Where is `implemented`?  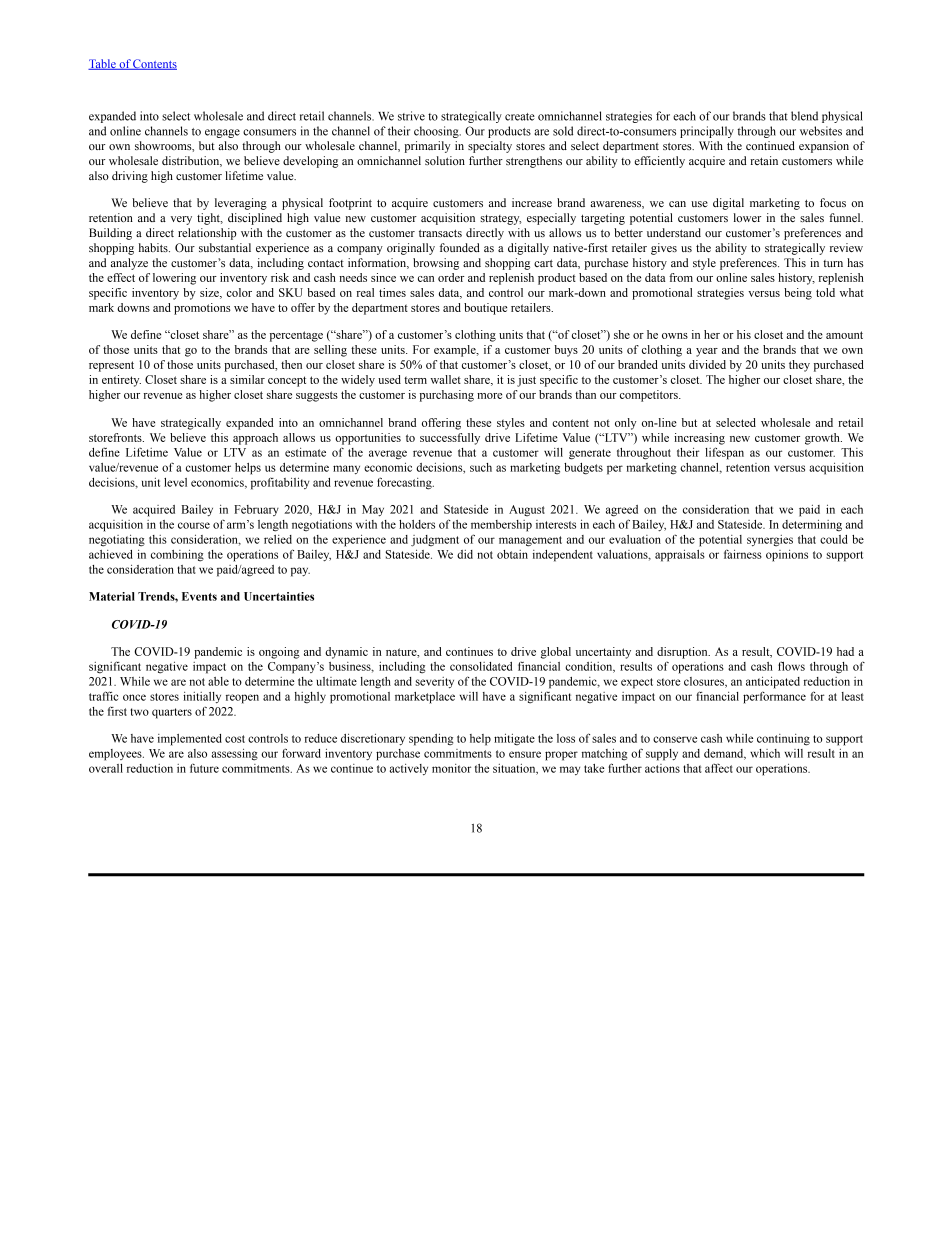
implemented is located at coordinates (190, 740).
